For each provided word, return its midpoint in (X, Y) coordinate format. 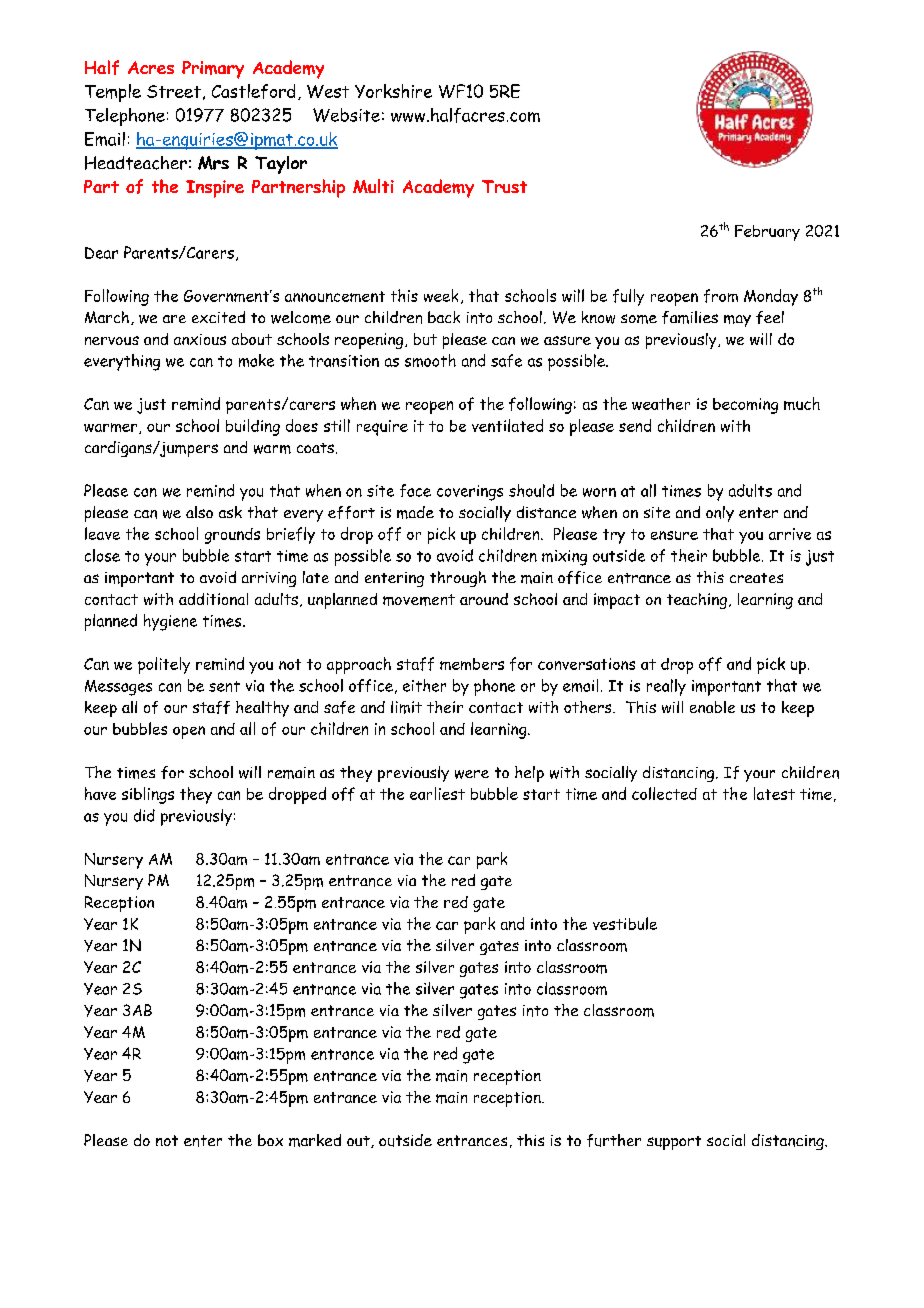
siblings (148, 795)
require (382, 428)
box (270, 1140)
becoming (745, 406)
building (253, 427)
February (767, 233)
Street (174, 91)
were (472, 774)
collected (664, 793)
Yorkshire (393, 91)
